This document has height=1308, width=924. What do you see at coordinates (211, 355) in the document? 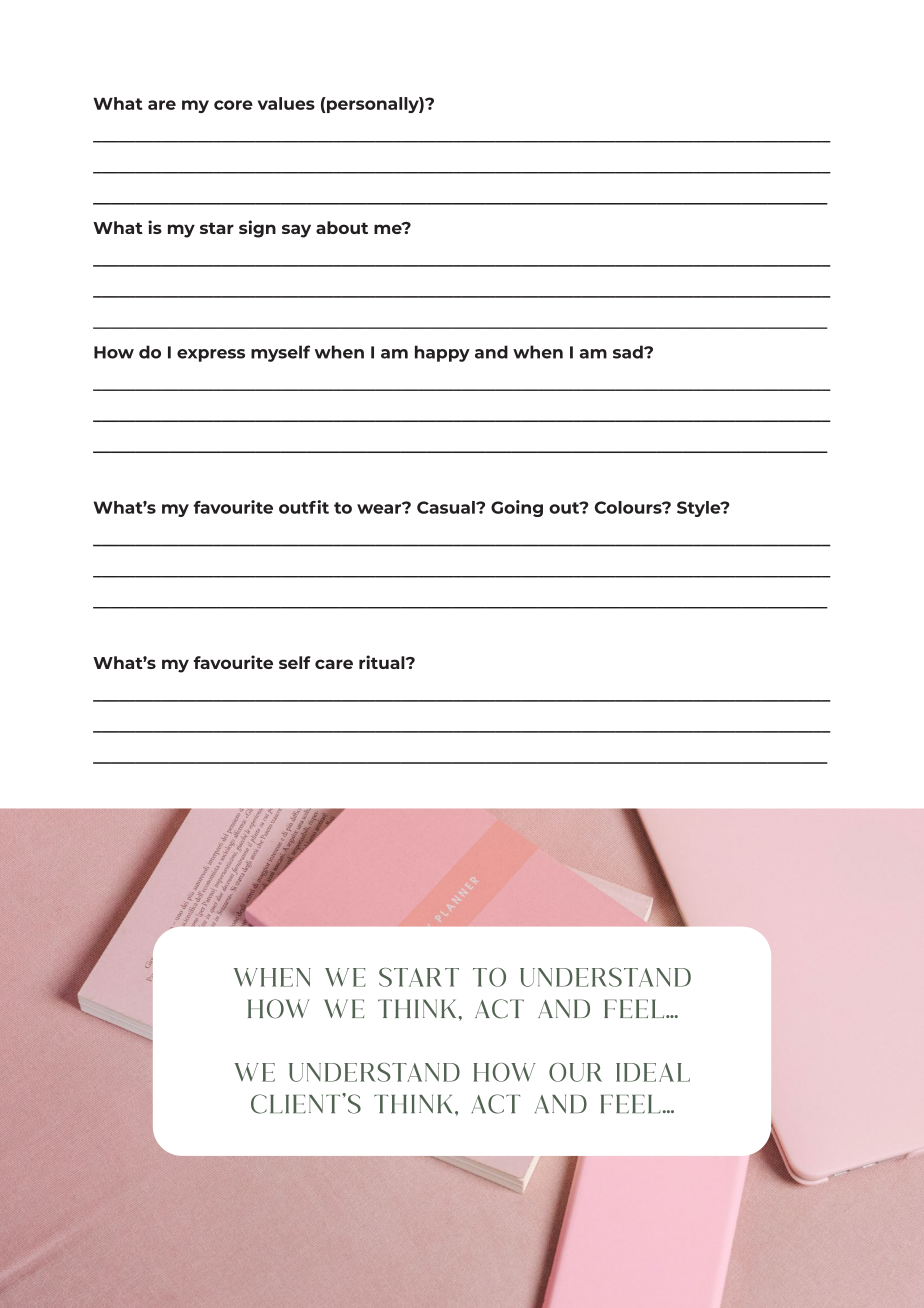
I see `express` at bounding box center [211, 355].
